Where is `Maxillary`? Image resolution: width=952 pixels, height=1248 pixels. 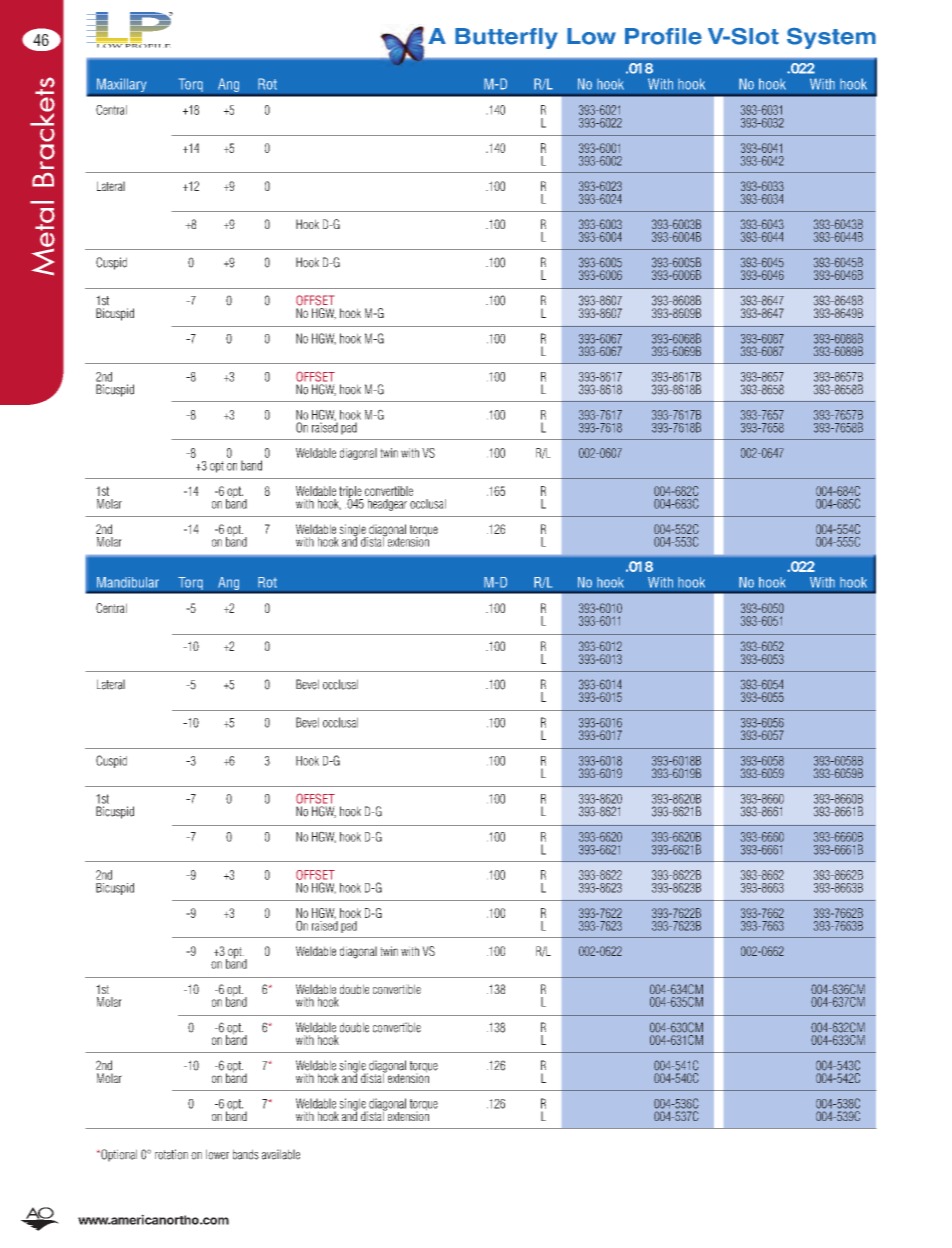
Maxillary is located at coordinates (122, 85).
